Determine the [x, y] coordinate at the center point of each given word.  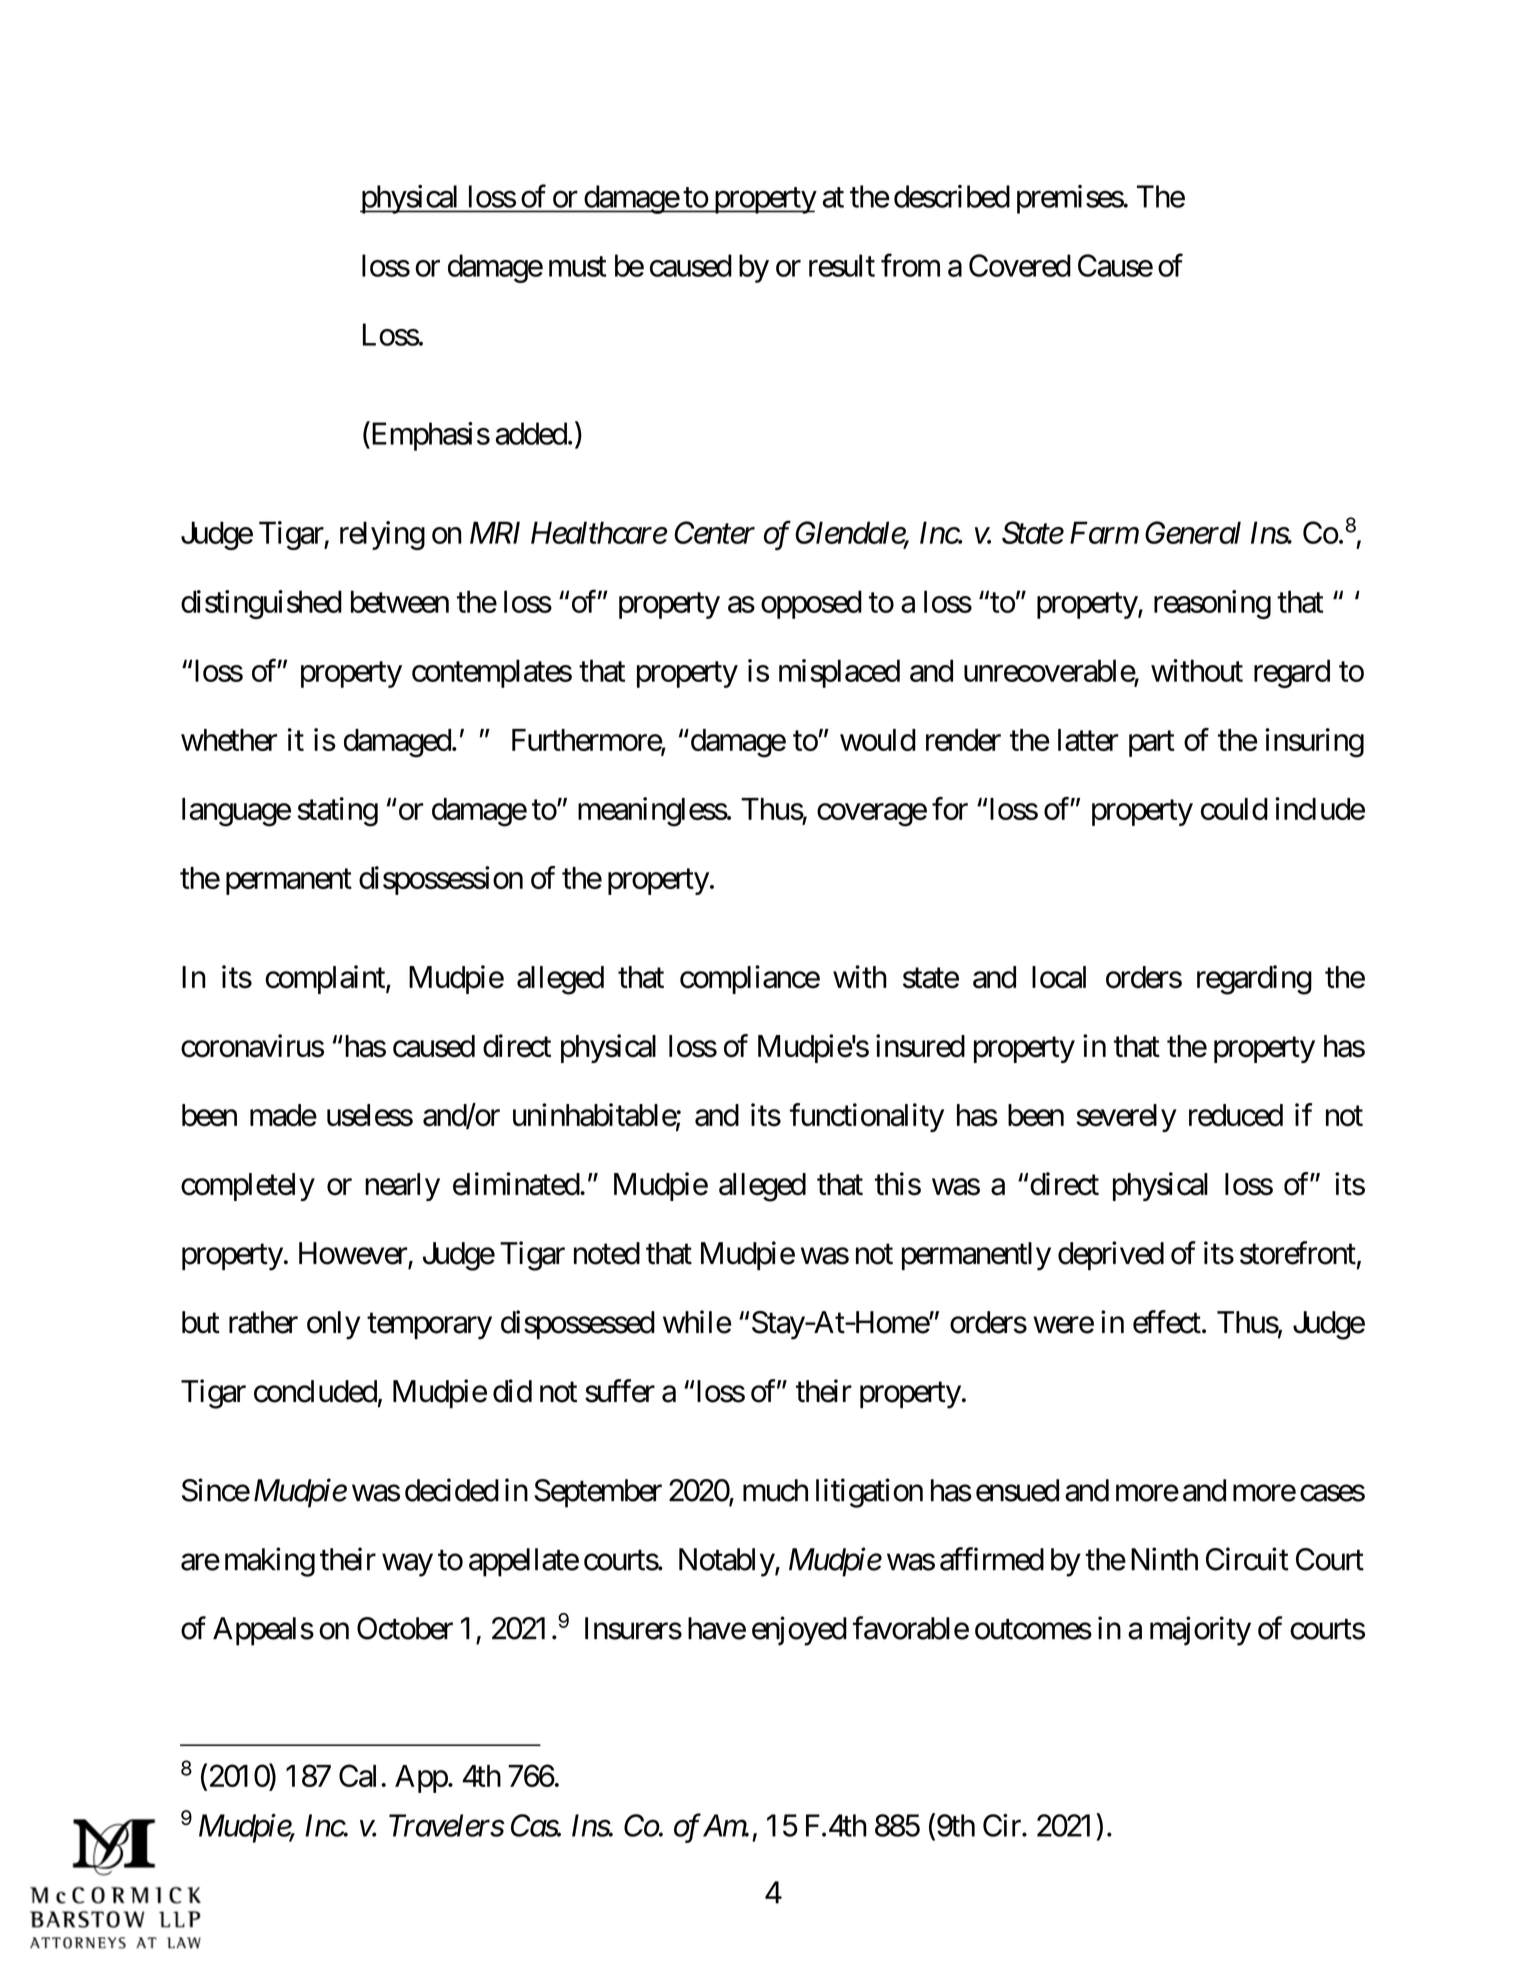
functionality [867, 1117]
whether [229, 740]
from [910, 265]
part [1152, 744]
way [407, 1565]
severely [1126, 1118]
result [842, 265]
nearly [402, 1187]
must [577, 267]
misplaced [839, 673]
